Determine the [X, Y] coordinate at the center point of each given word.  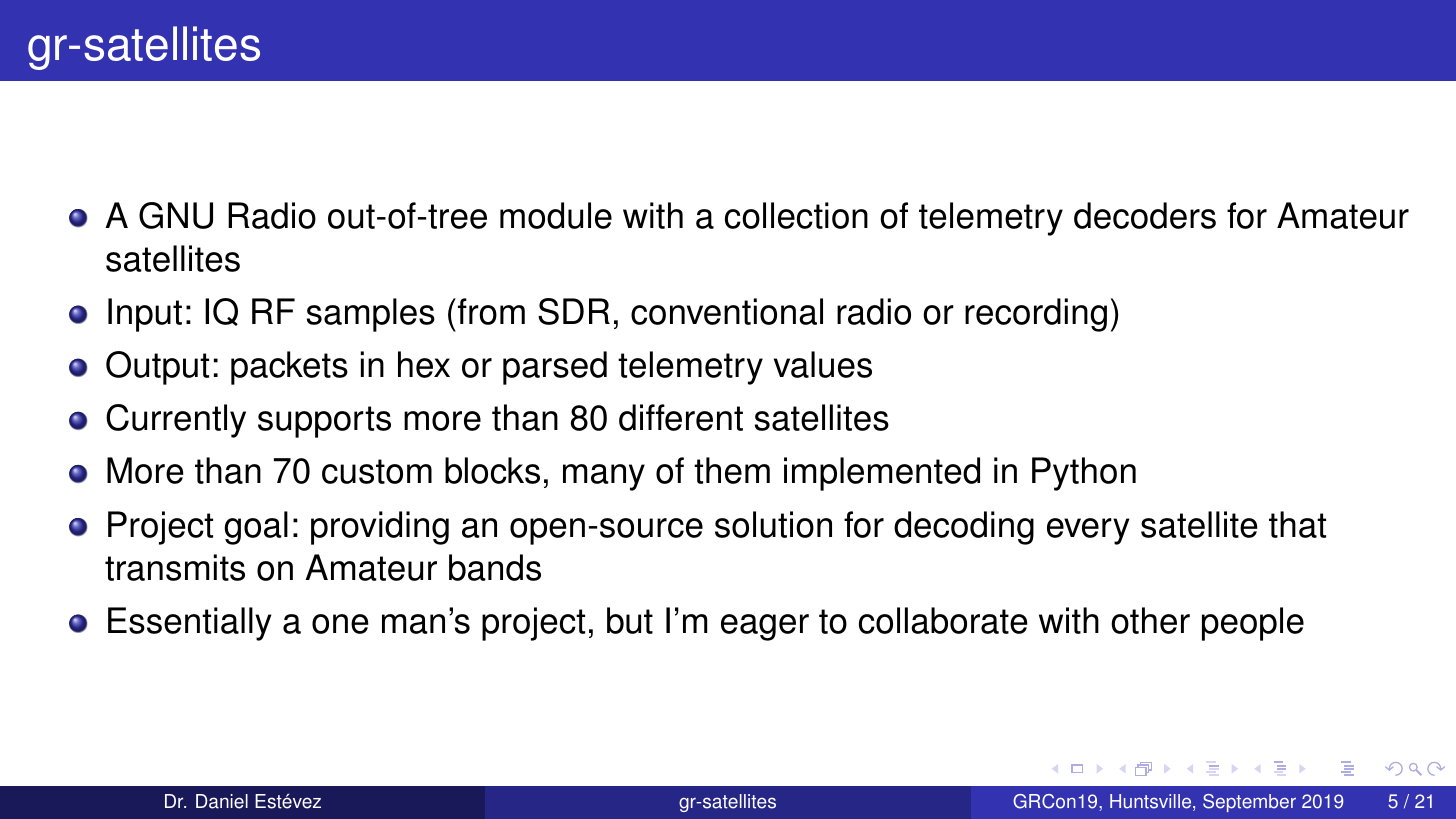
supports [324, 422]
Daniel [222, 801]
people [1253, 624]
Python [1084, 474]
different [681, 417]
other [1150, 620]
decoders [1145, 215]
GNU [176, 215]
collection [796, 215]
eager [765, 627]
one [340, 624]
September [1249, 803]
